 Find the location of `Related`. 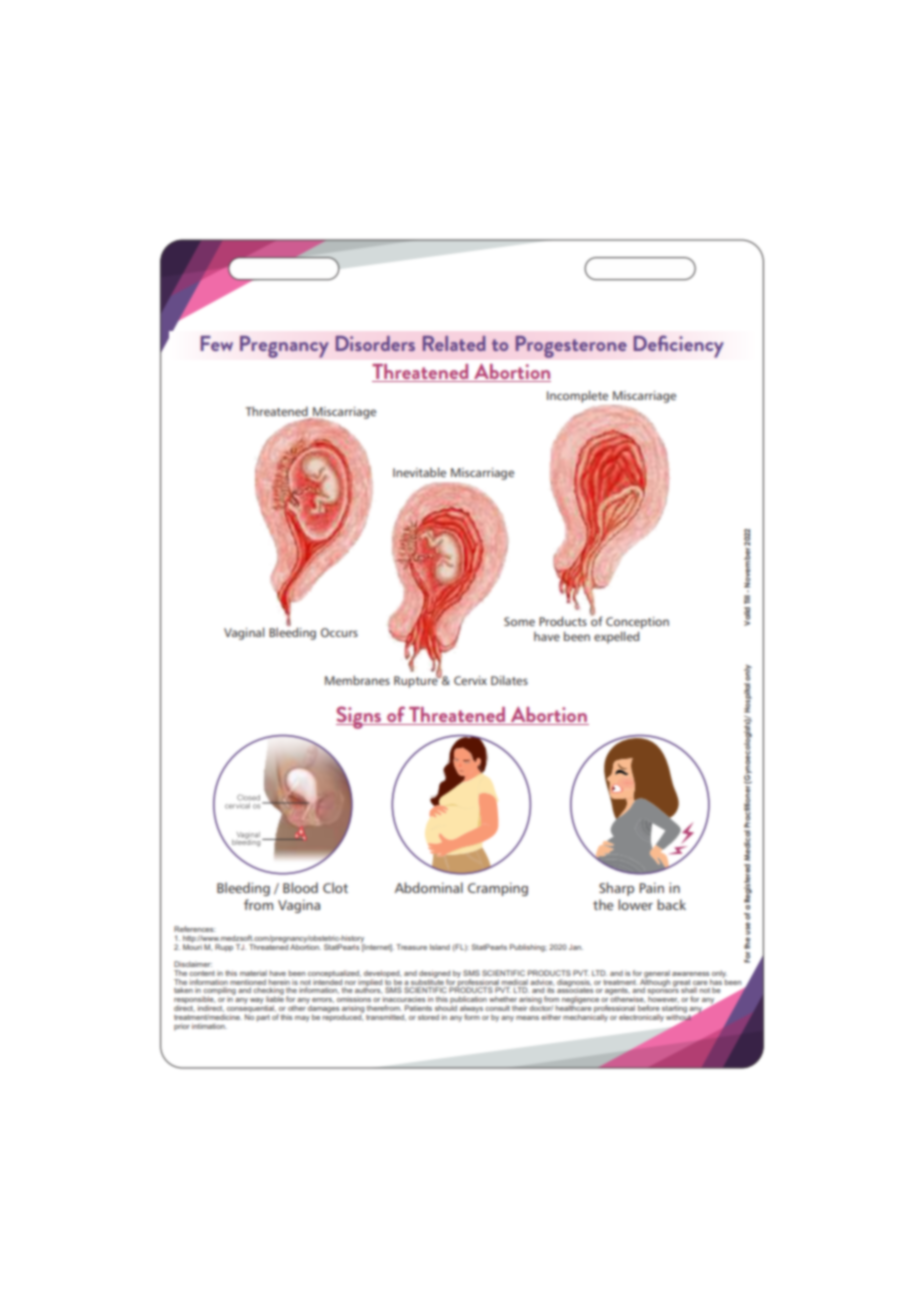

Related is located at coordinates (454, 343).
